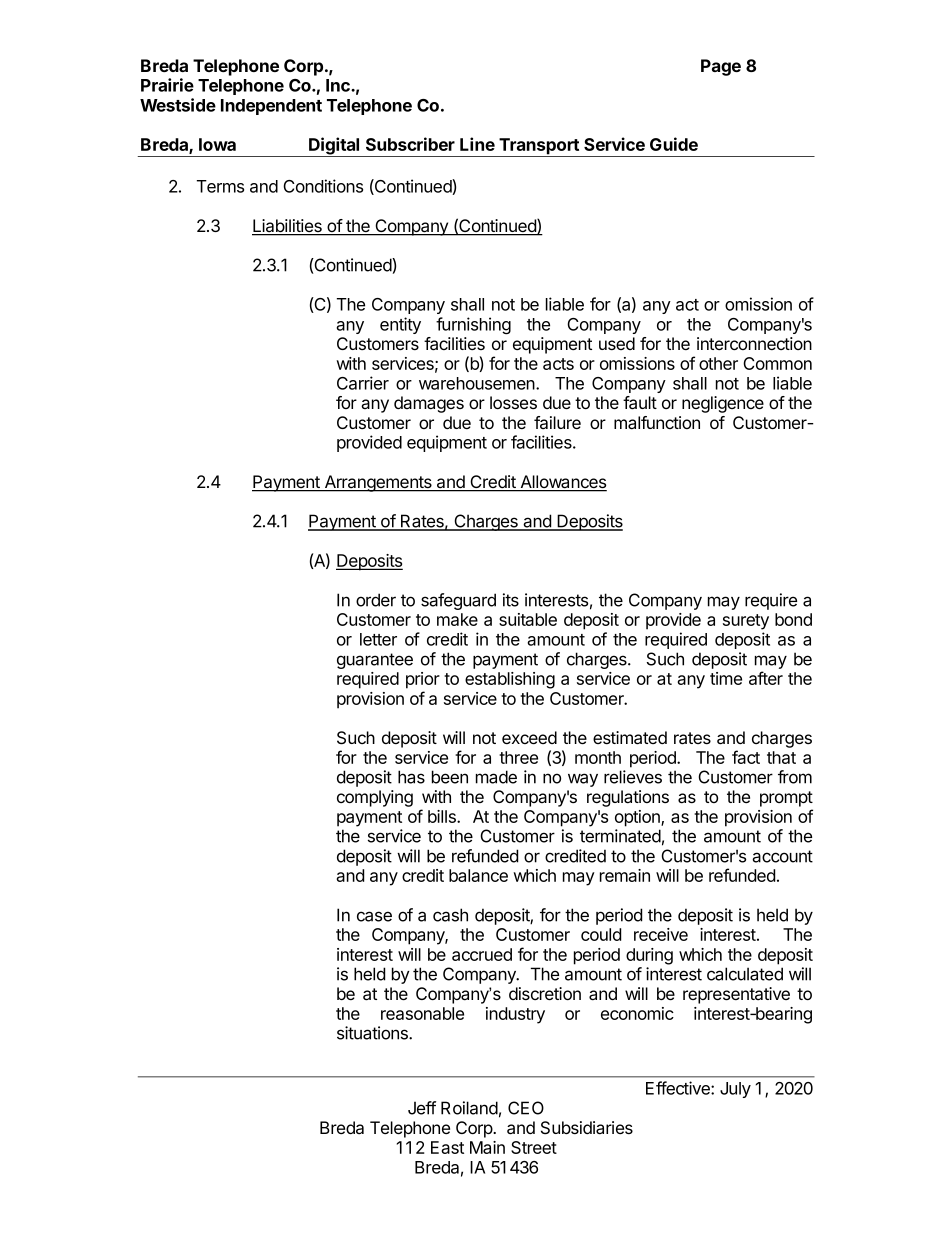 This document has width=952, height=1233. I want to click on Line, so click(477, 144).
